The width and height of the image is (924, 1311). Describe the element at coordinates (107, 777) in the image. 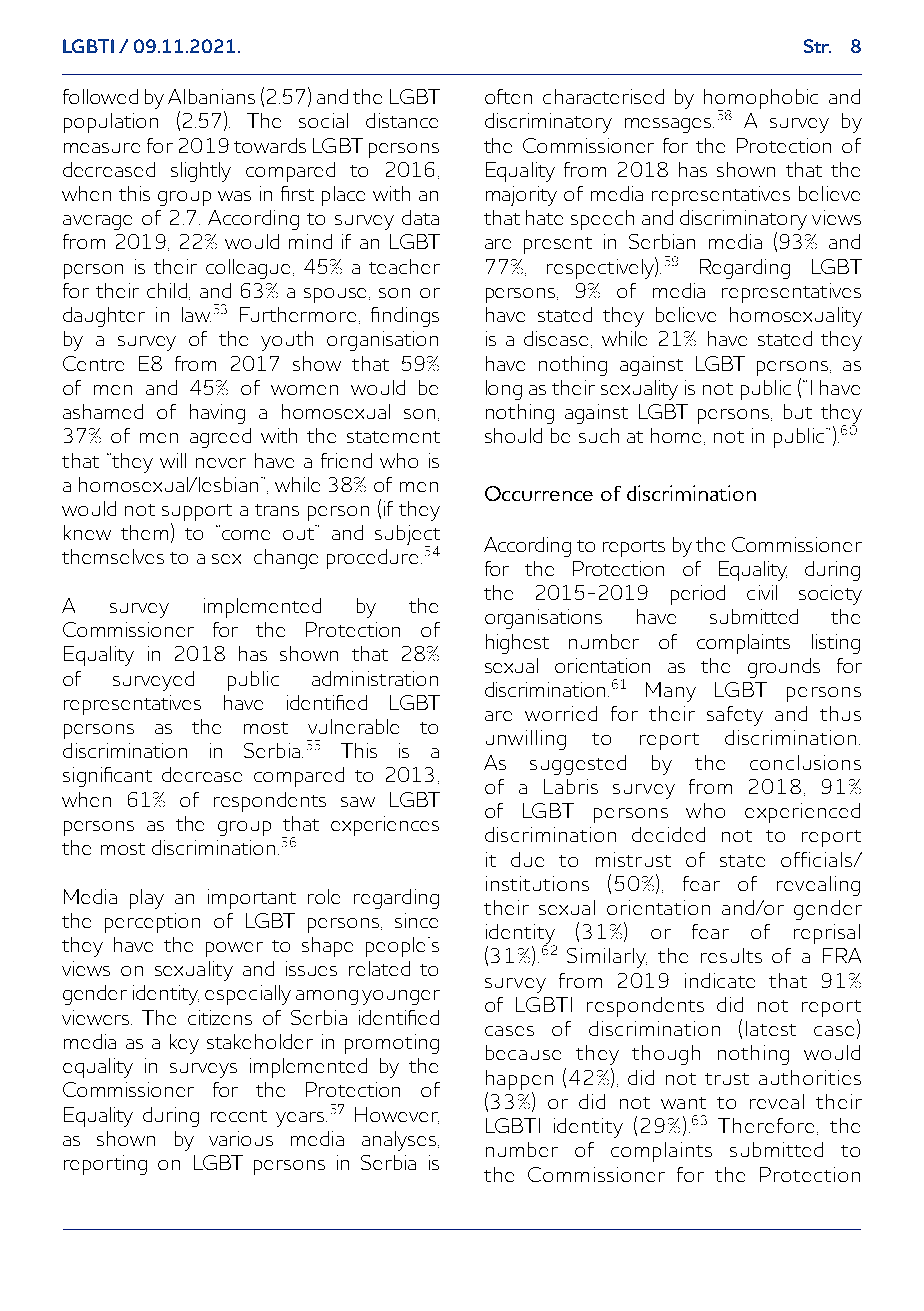

I see `significant` at that location.
